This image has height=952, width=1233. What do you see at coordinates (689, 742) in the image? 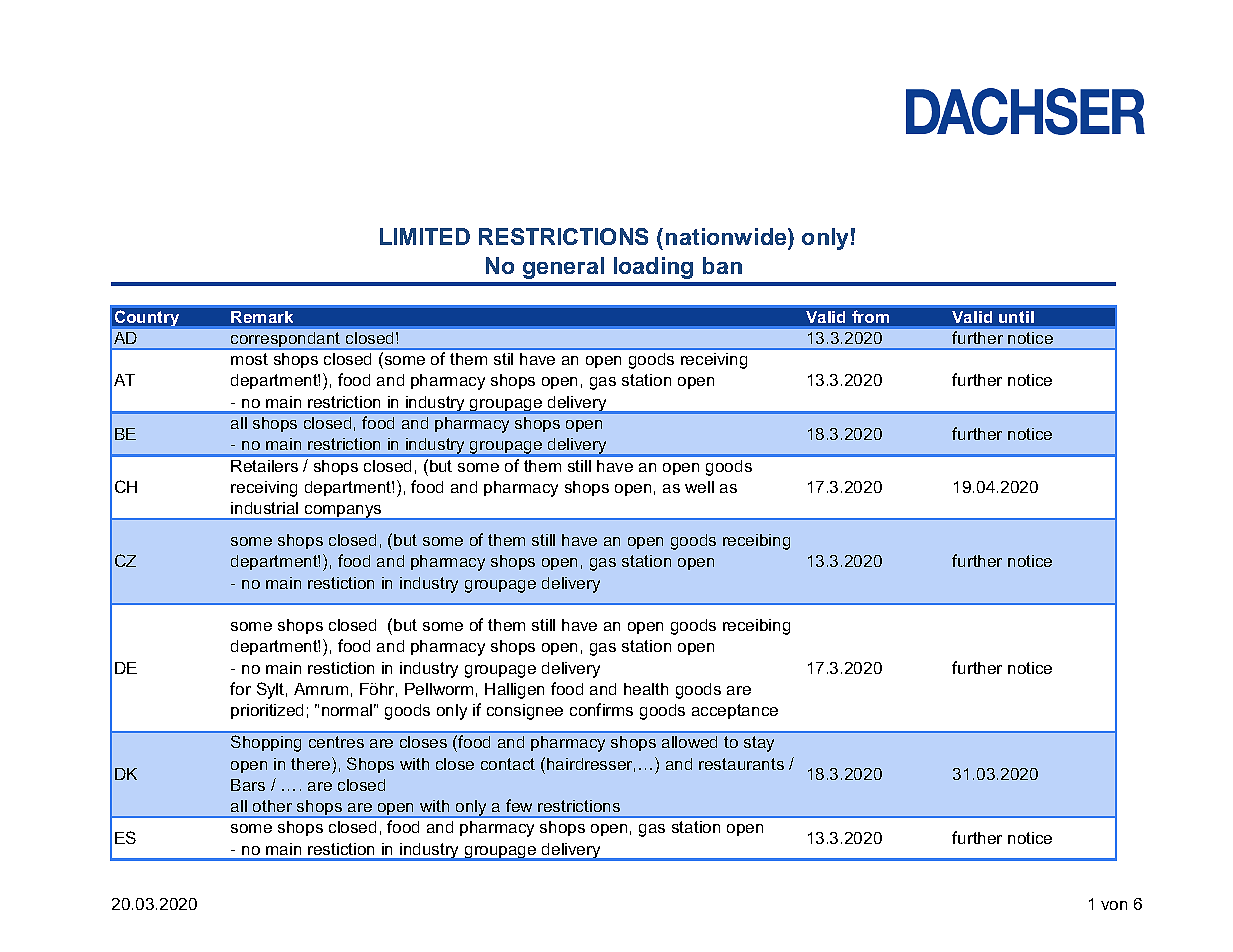
I see `allowed` at bounding box center [689, 742].
